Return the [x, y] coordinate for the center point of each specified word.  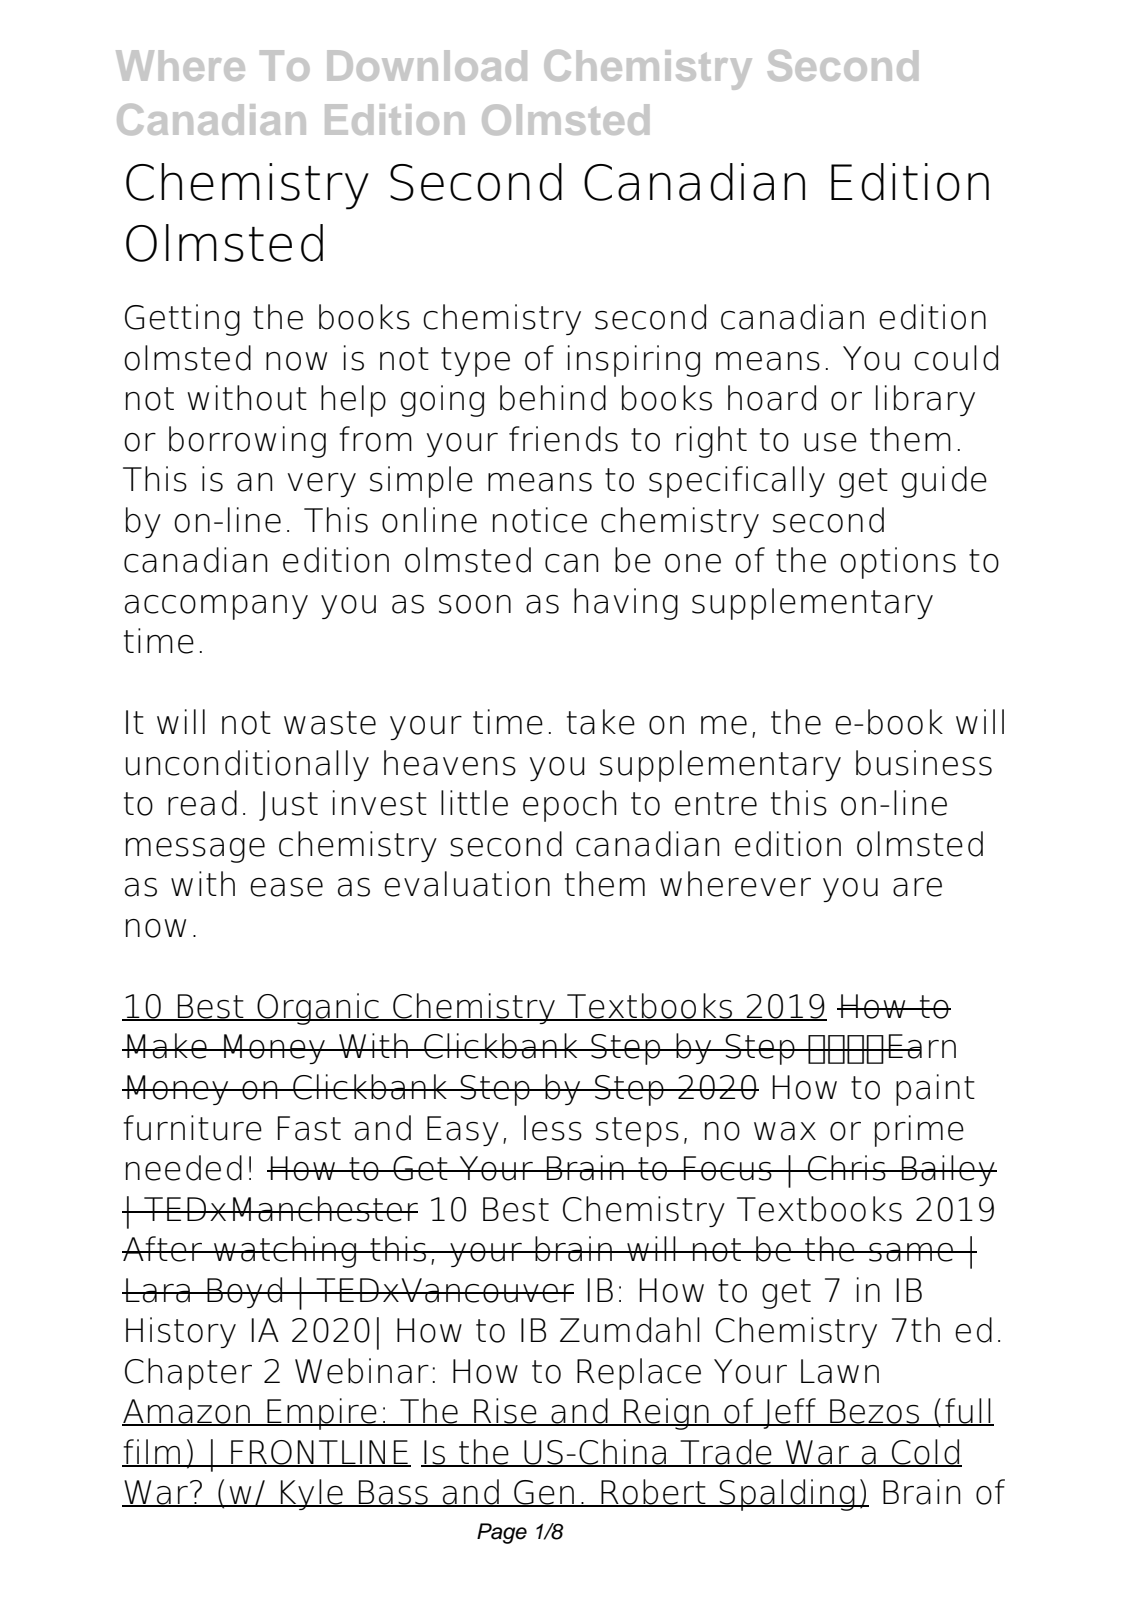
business [924, 763]
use [830, 442]
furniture [192, 1128]
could [956, 358]
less [553, 1128]
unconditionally [247, 765]
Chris [847, 1168]
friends [563, 439]
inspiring [634, 361]
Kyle [312, 1494]
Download [427, 65]
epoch [569, 806]
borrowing [247, 442]
